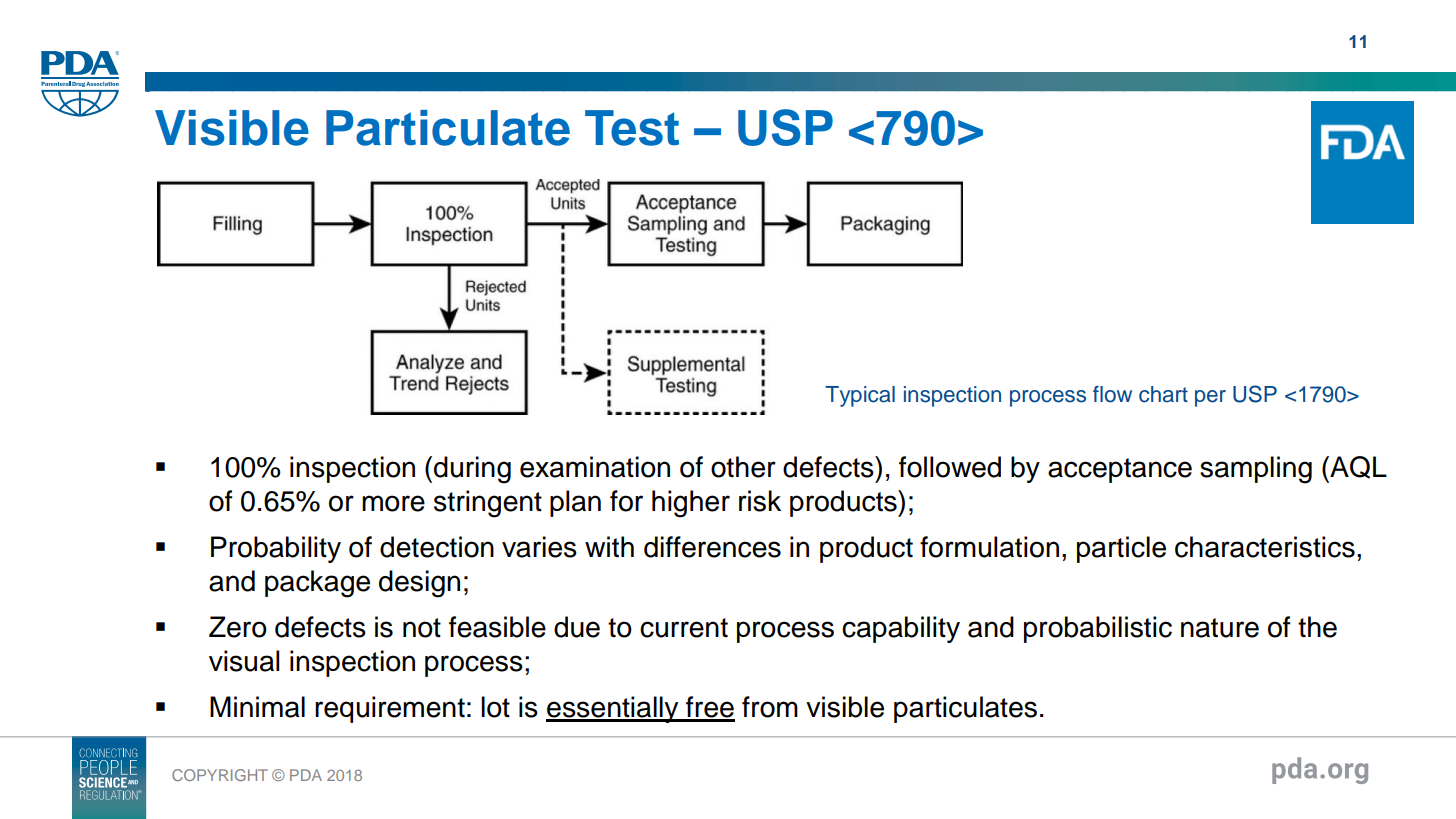  What do you see at coordinates (860, 396) in the image?
I see `Typical` at bounding box center [860, 396].
